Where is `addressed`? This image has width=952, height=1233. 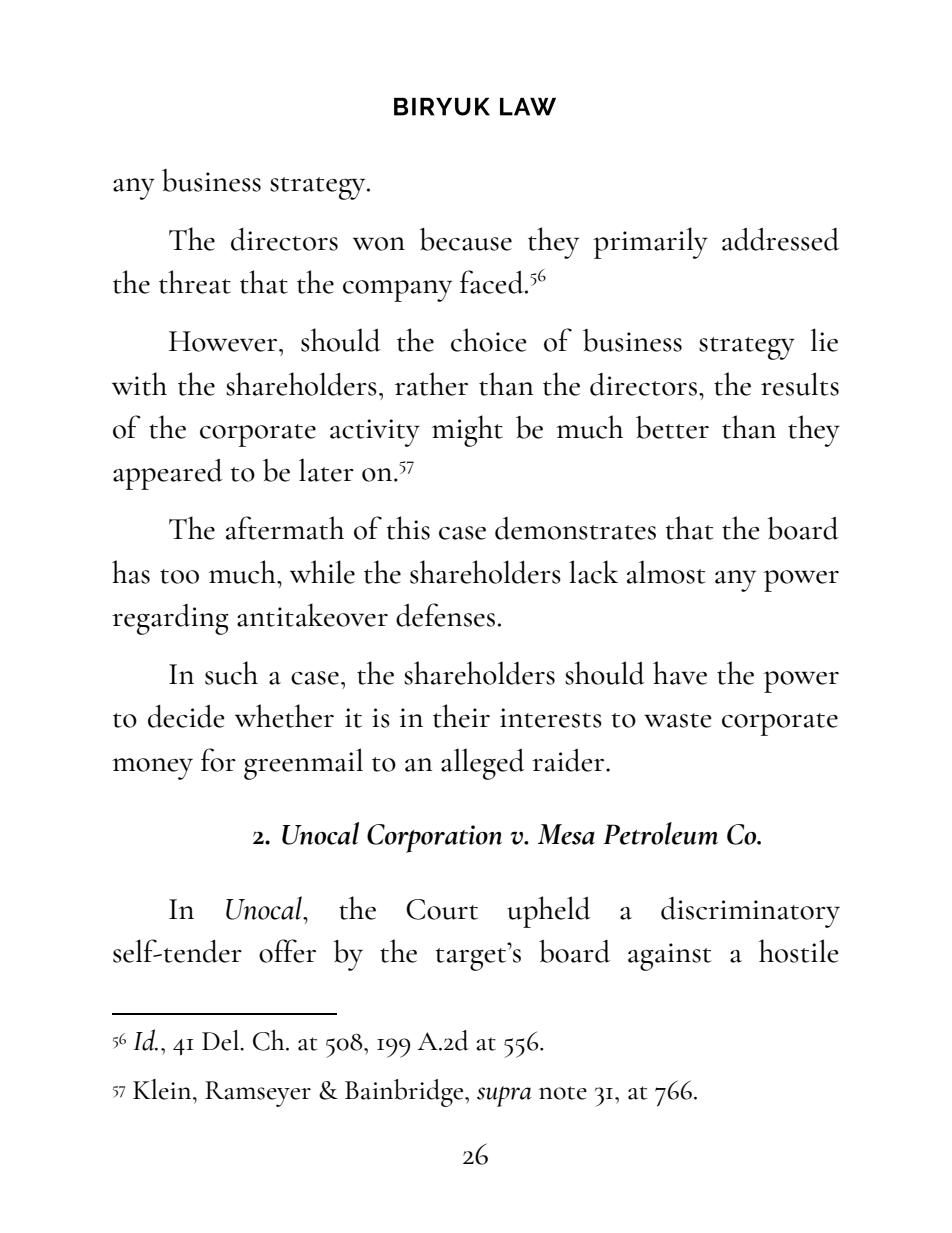
addressed is located at coordinates (780, 239).
